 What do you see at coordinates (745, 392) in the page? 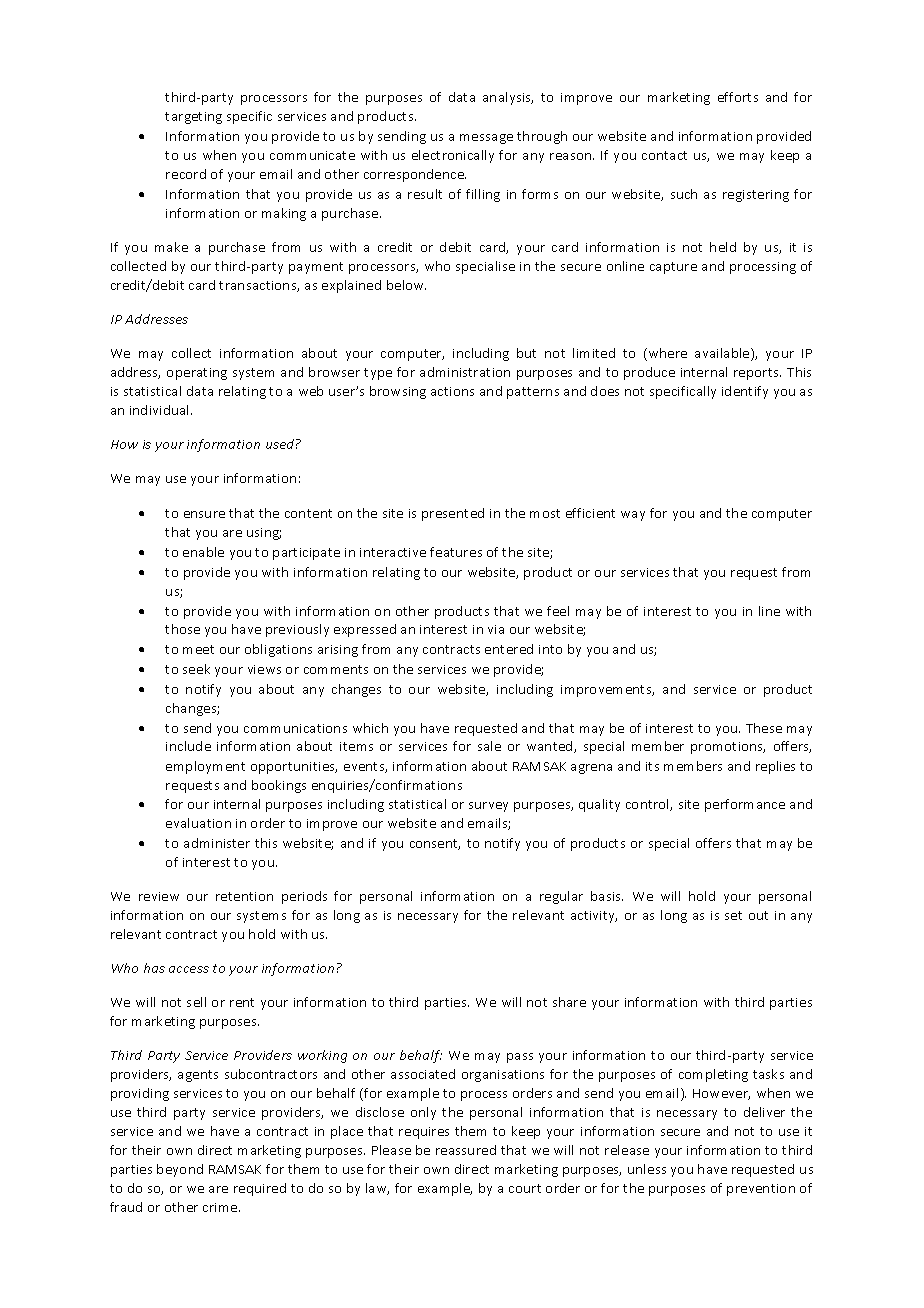
I see `identify` at bounding box center [745, 392].
